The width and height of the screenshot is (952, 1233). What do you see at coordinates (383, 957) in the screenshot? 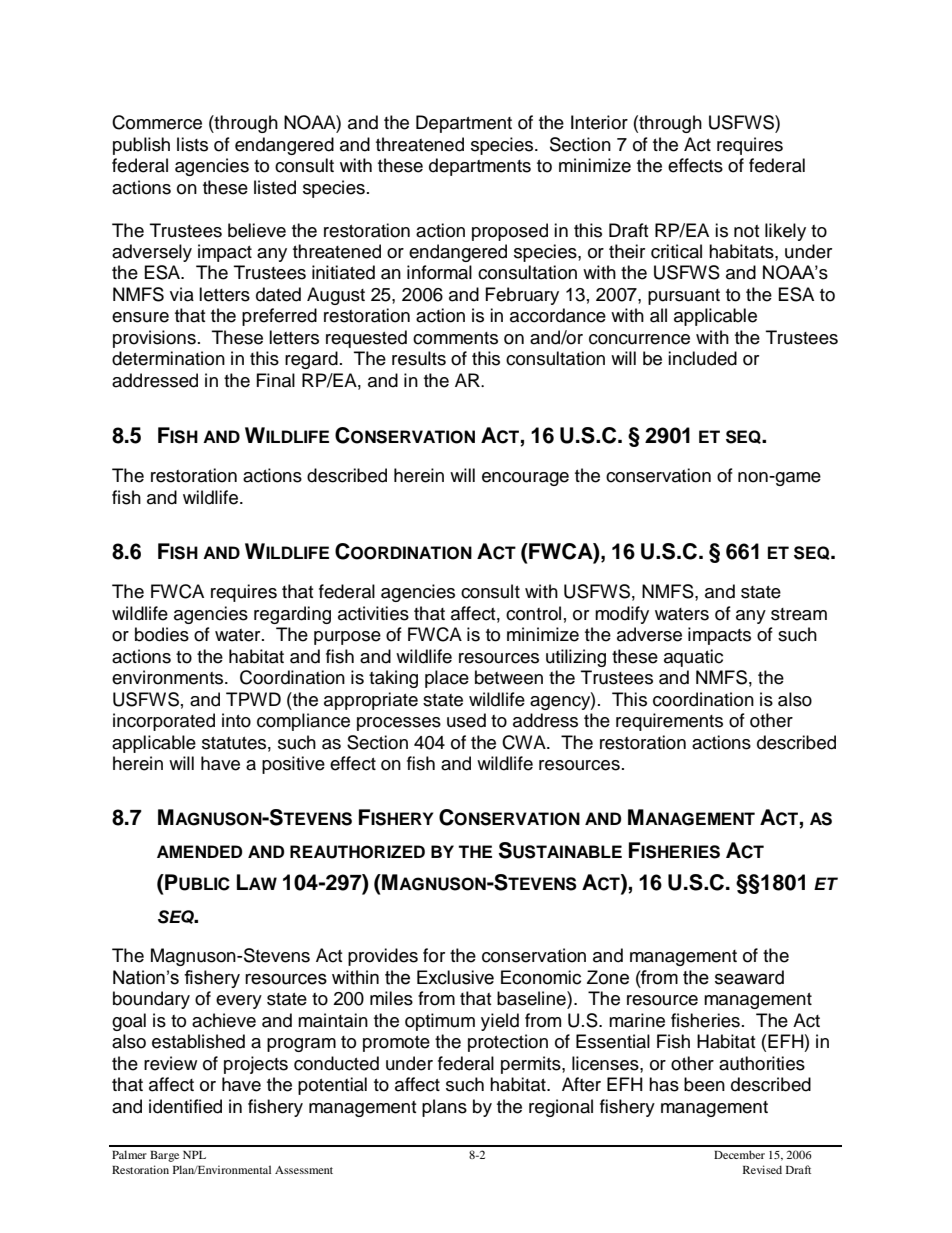
I see `provides` at bounding box center [383, 957].
